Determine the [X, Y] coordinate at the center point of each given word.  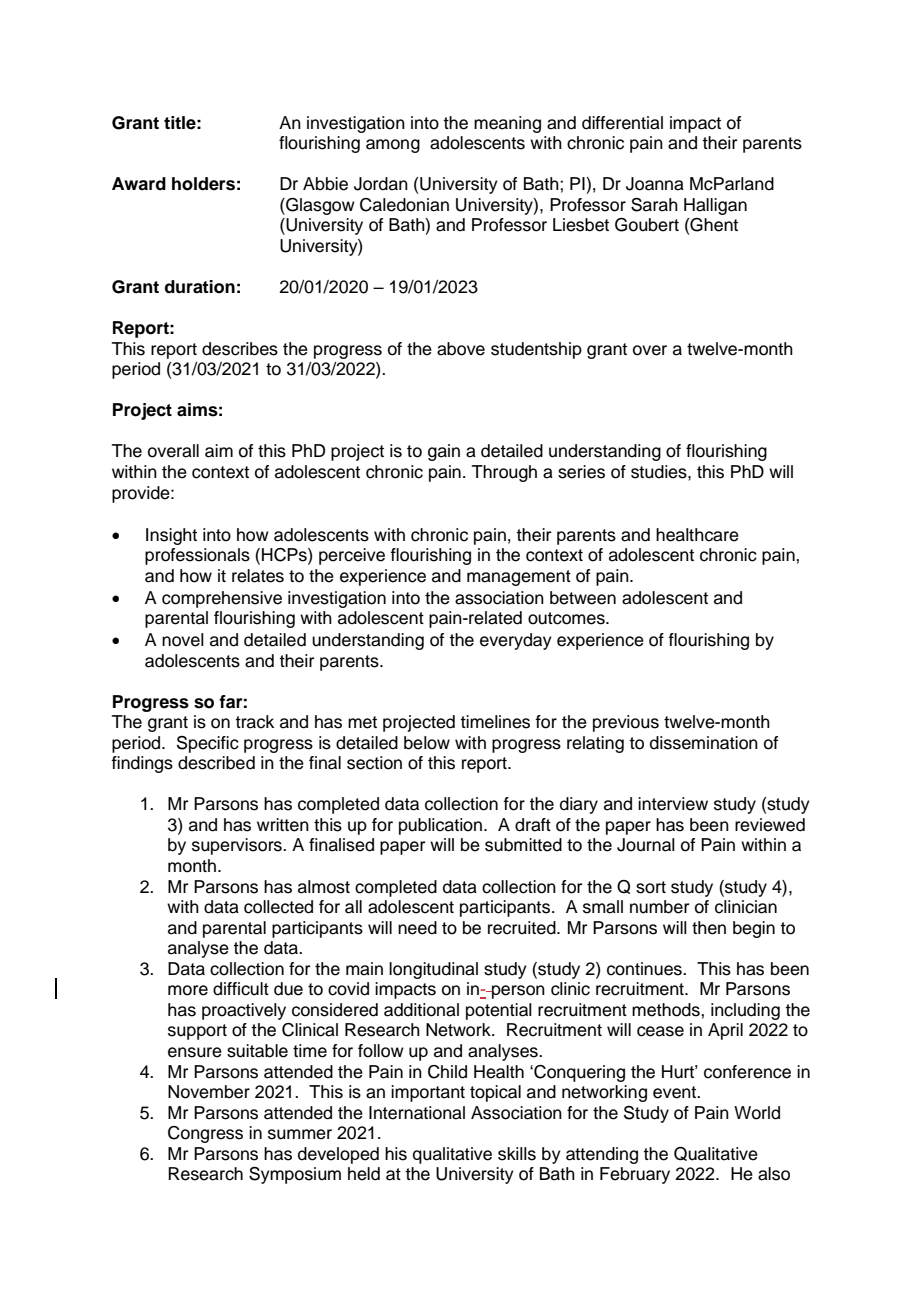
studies [660, 472]
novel [183, 640]
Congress [205, 1134]
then [709, 928]
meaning [507, 124]
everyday [516, 641]
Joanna [655, 184]
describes [240, 349]
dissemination [704, 743]
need [417, 928]
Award [139, 184]
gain [444, 452]
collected [278, 907]
